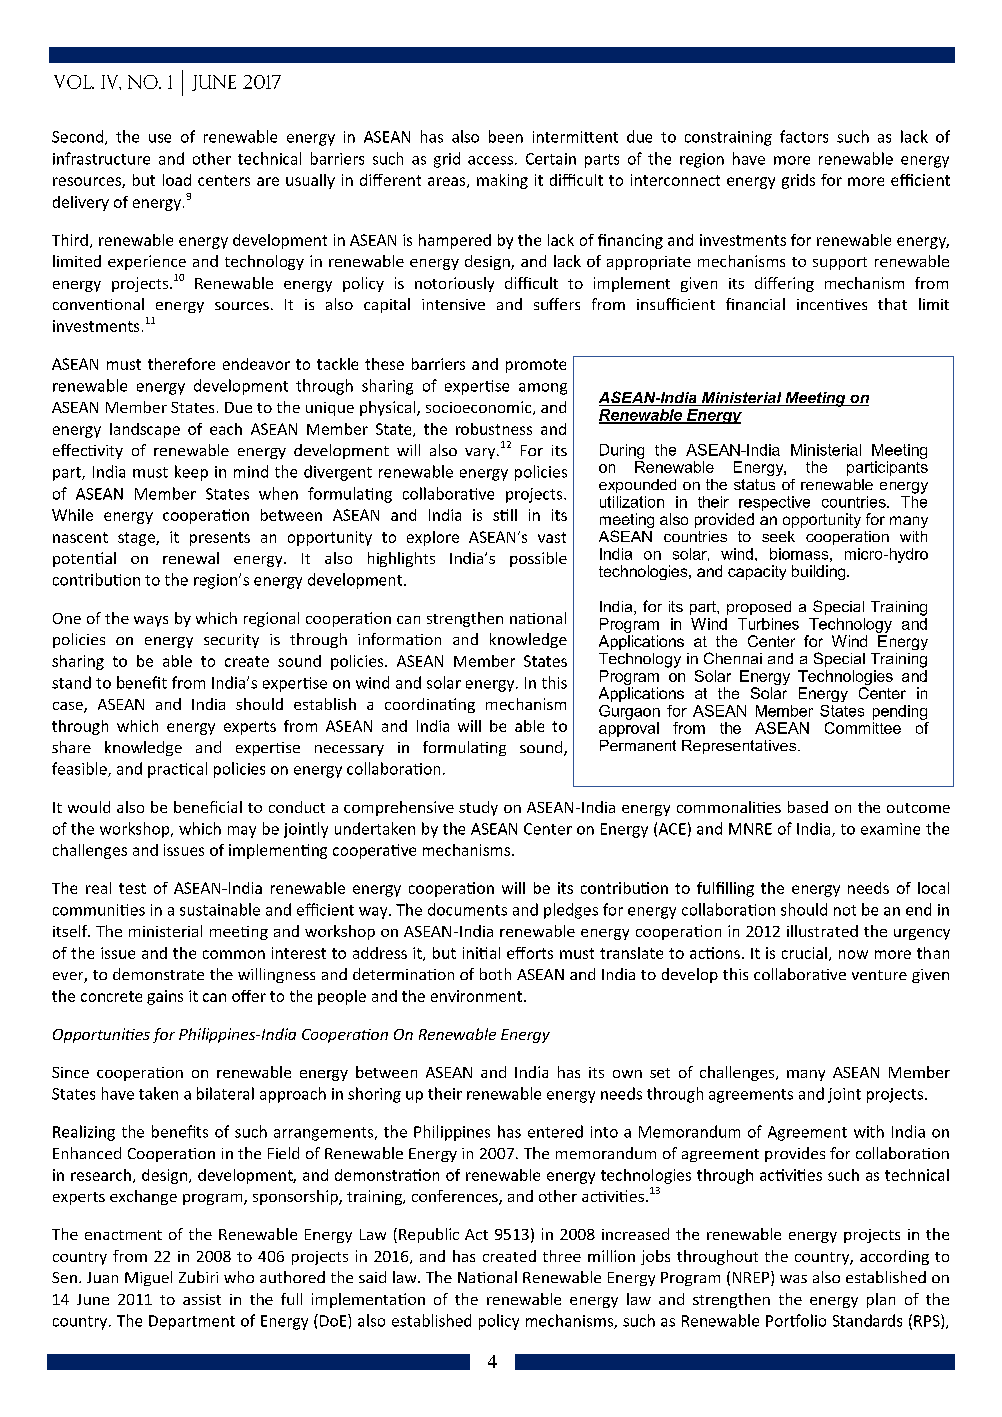 Image resolution: width=1002 pixels, height=1417 pixels. Describe the element at coordinates (505, 515) in the screenshot. I see `still` at that location.
